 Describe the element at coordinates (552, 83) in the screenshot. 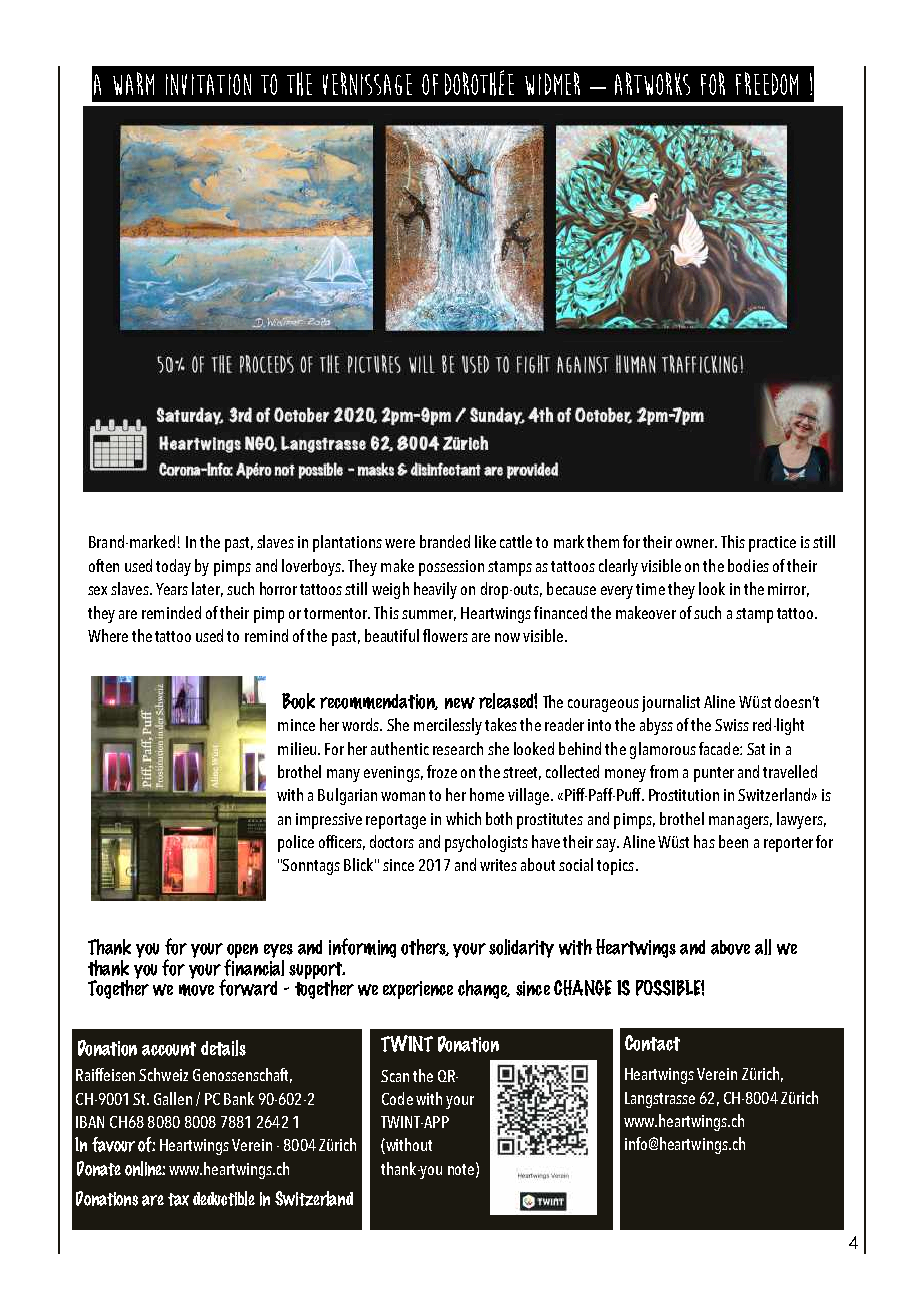

I see `Widmer` at that location.
